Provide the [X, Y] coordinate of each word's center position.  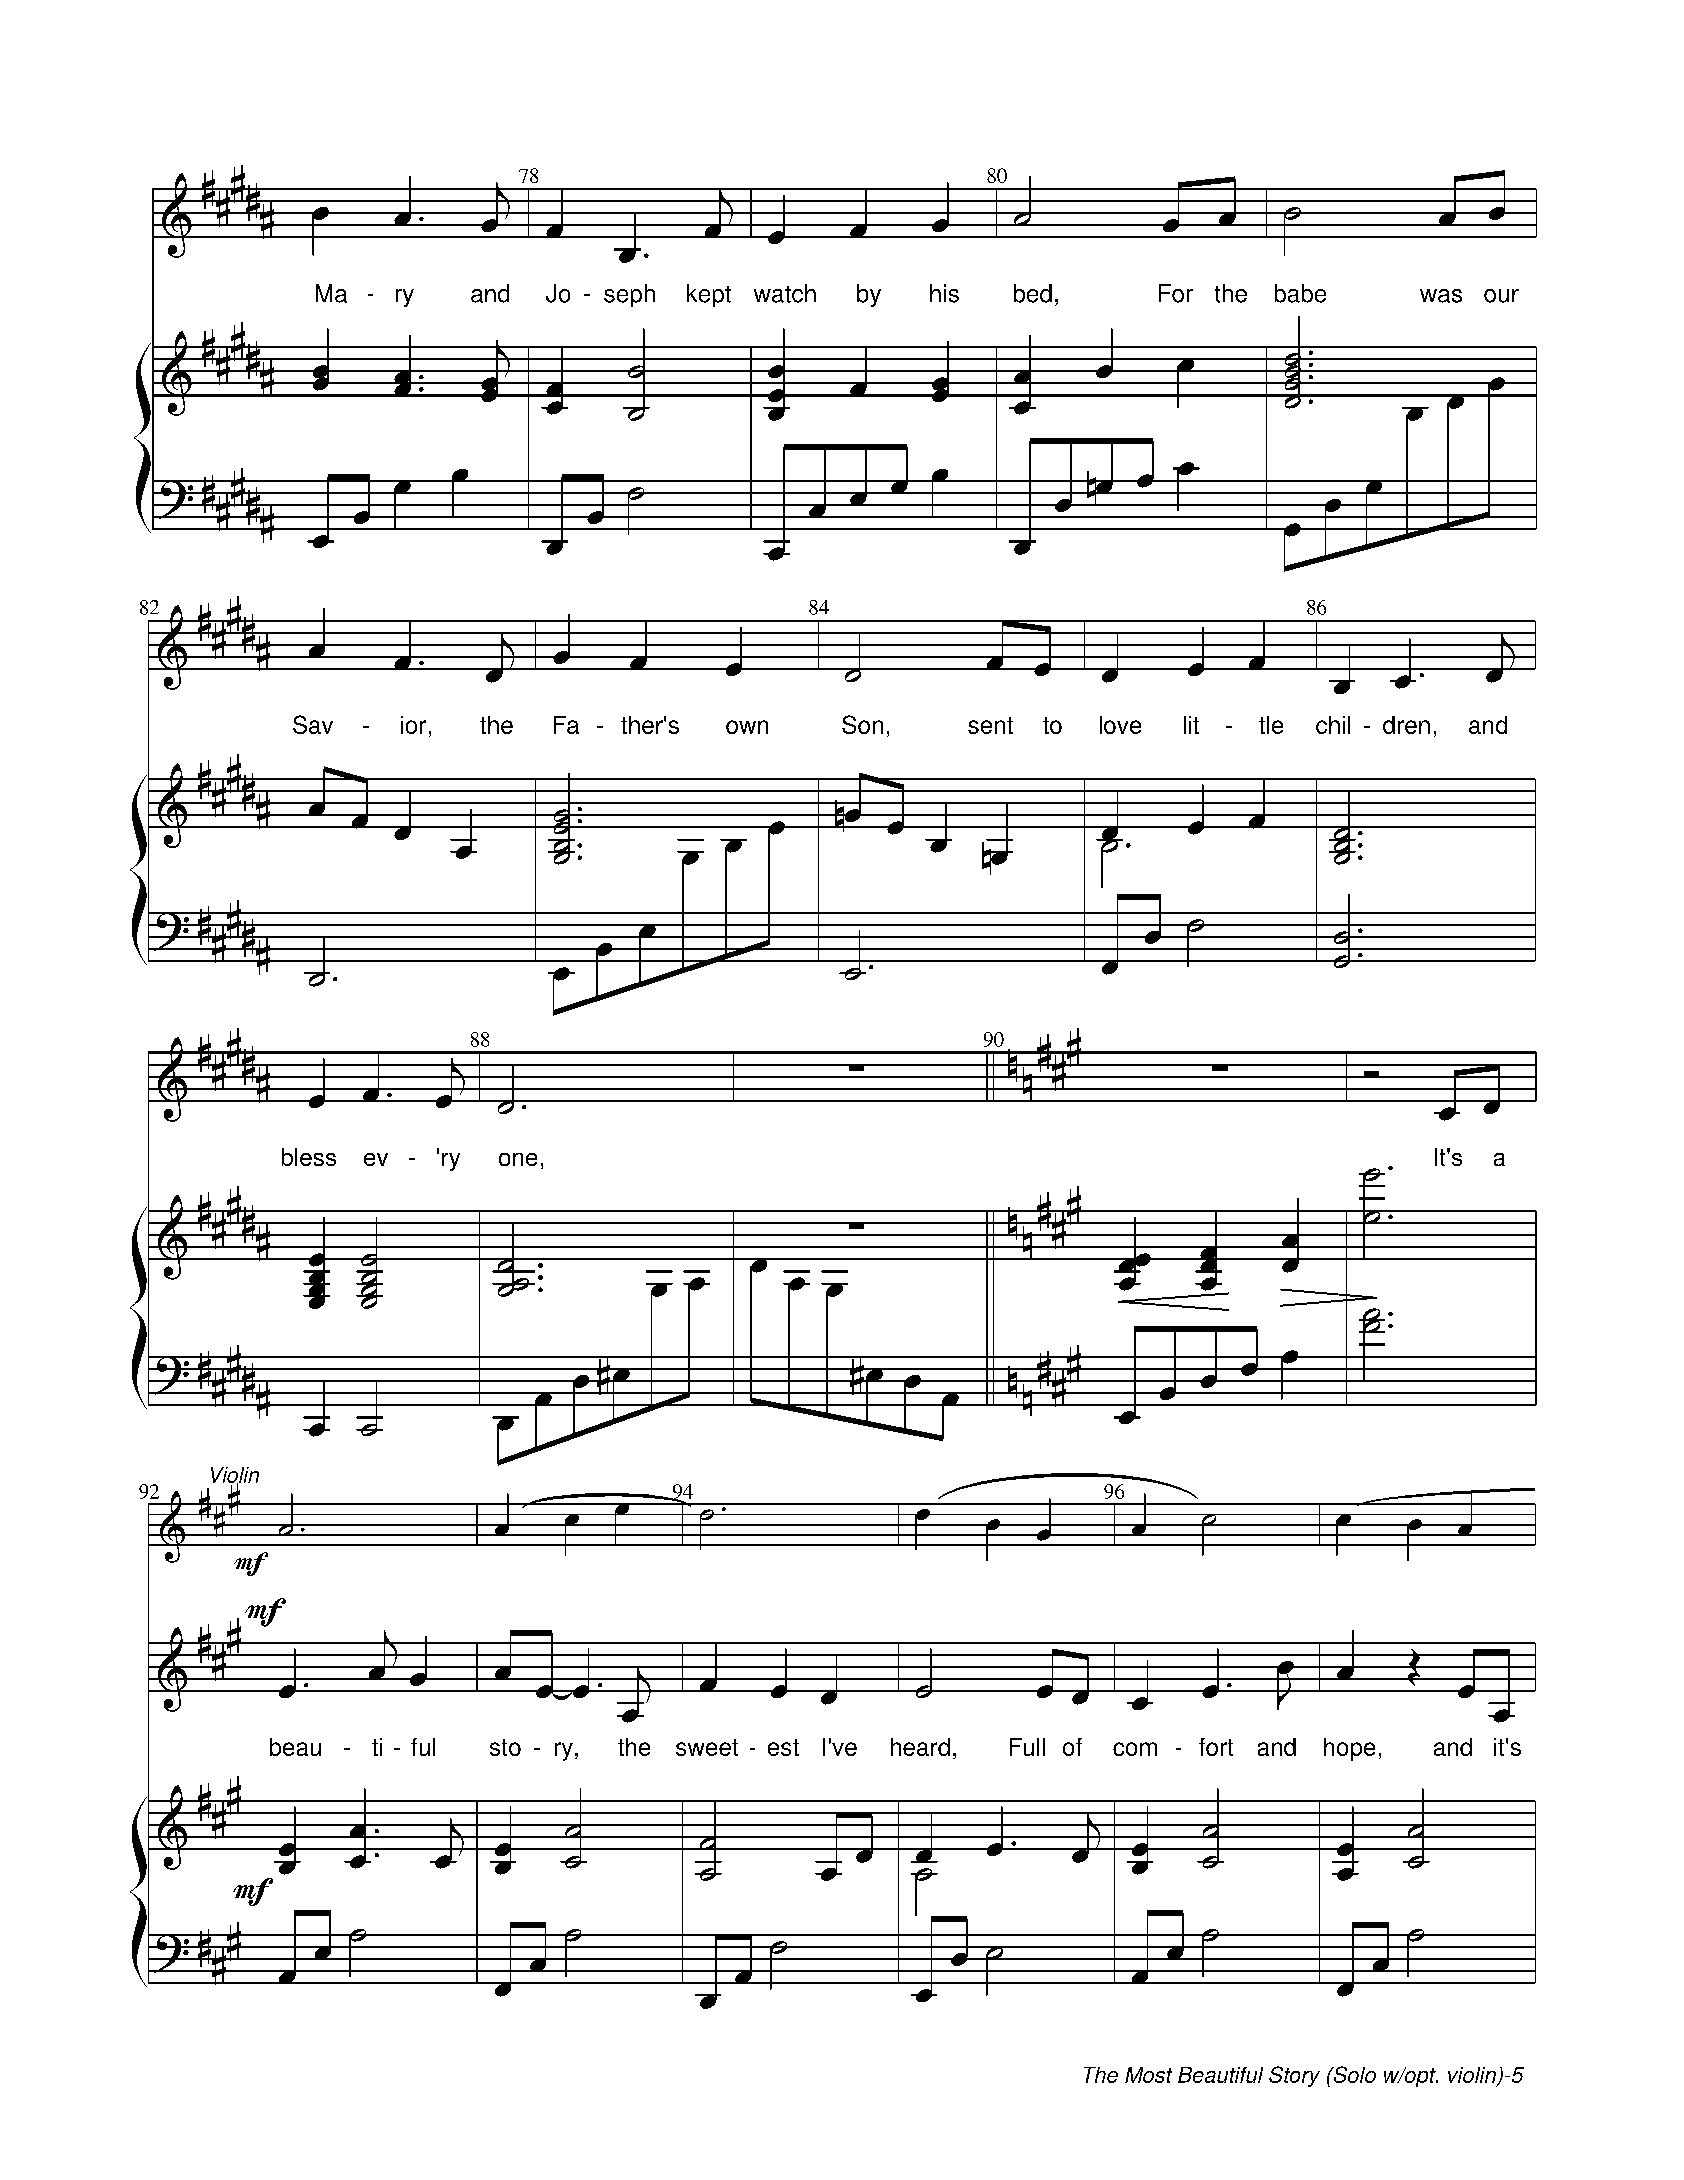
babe [1300, 293]
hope [1349, 1749]
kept [709, 295]
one [518, 1159]
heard [920, 1747]
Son [862, 724]
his [944, 293]
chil [1333, 725]
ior [413, 725]
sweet [707, 1747]
